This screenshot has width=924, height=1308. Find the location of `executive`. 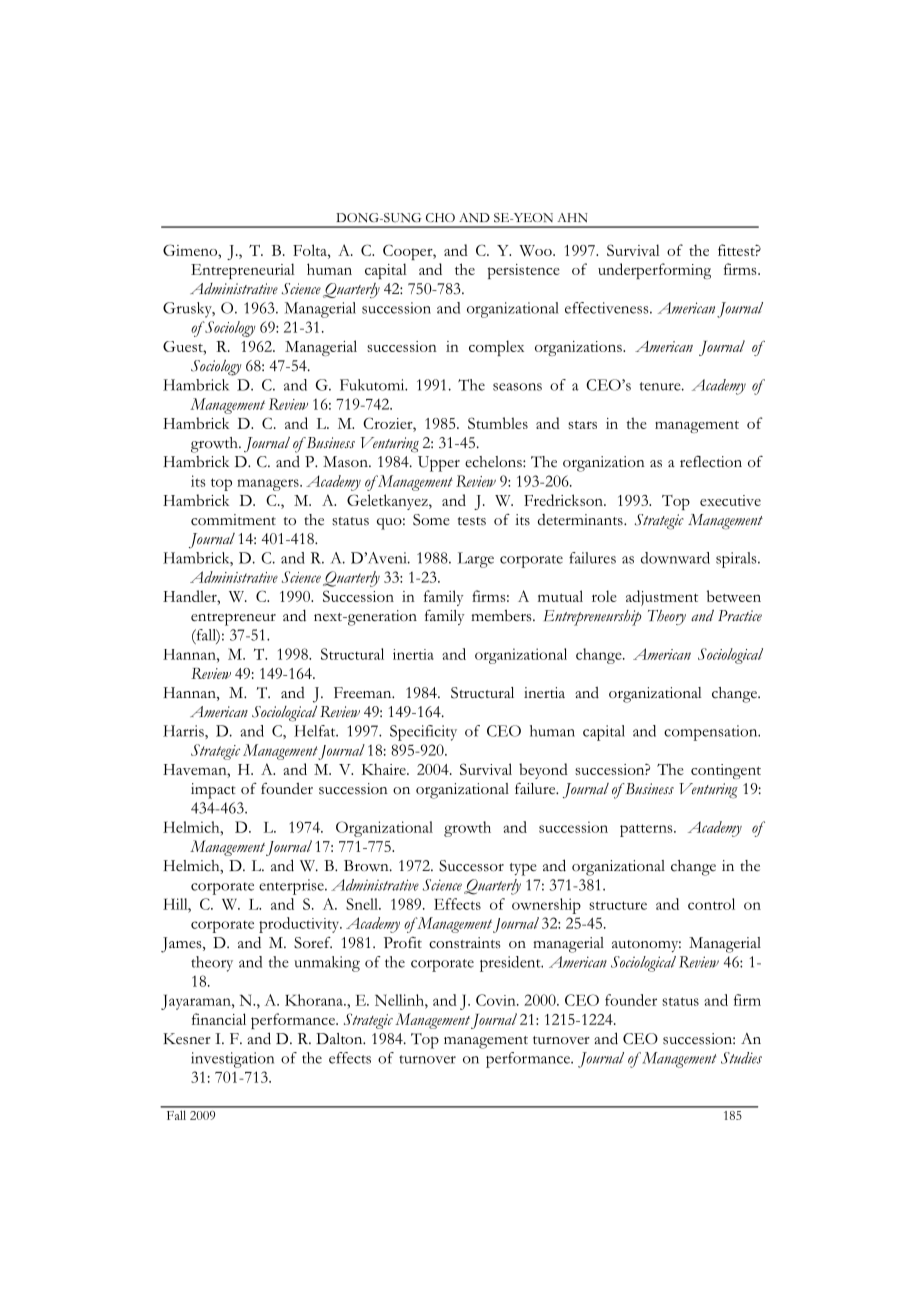

executive is located at coordinates (730, 500).
